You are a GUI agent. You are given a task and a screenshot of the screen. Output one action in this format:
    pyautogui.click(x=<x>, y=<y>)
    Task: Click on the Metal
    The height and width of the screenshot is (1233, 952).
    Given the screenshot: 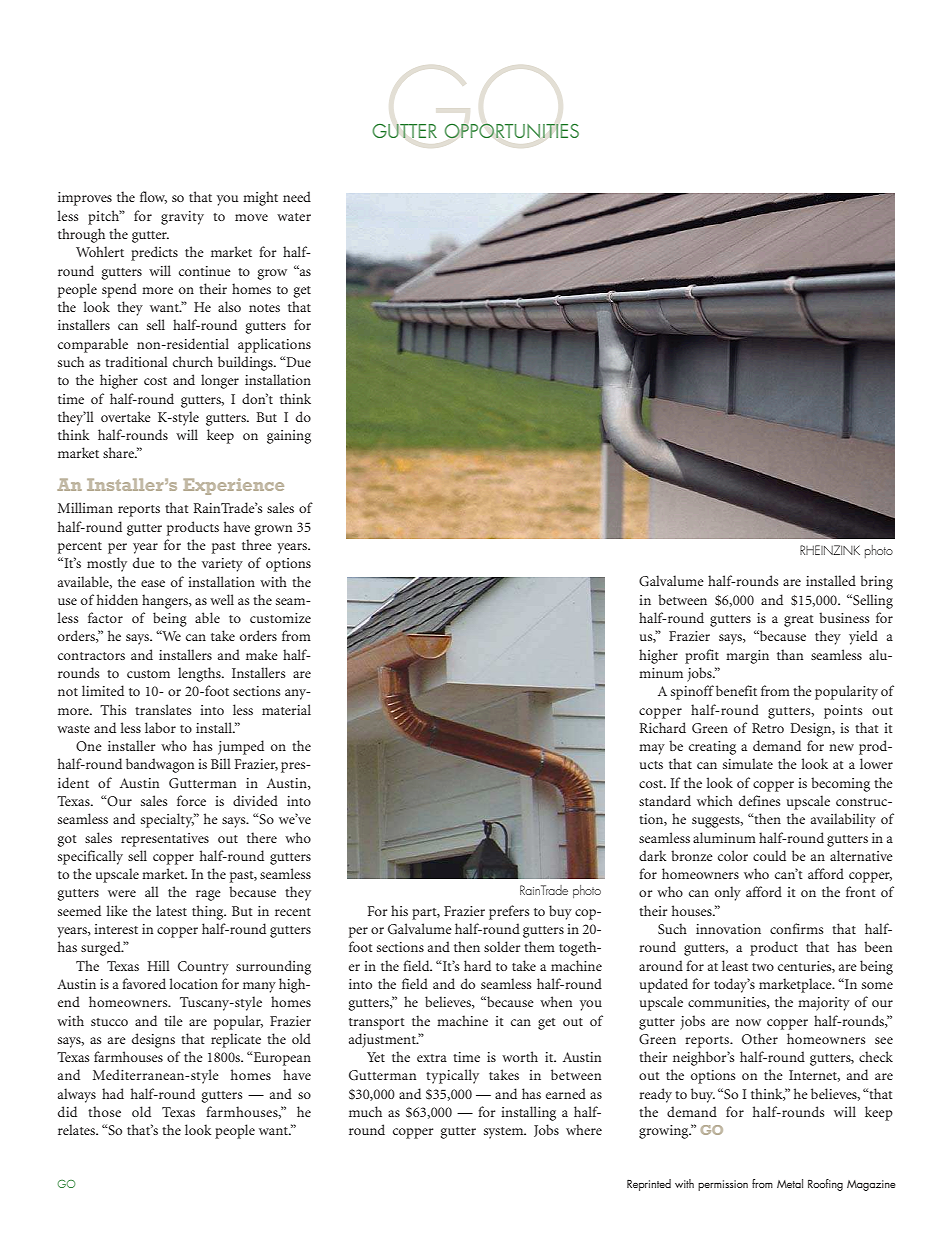 What is the action you would take?
    pyautogui.click(x=790, y=1183)
